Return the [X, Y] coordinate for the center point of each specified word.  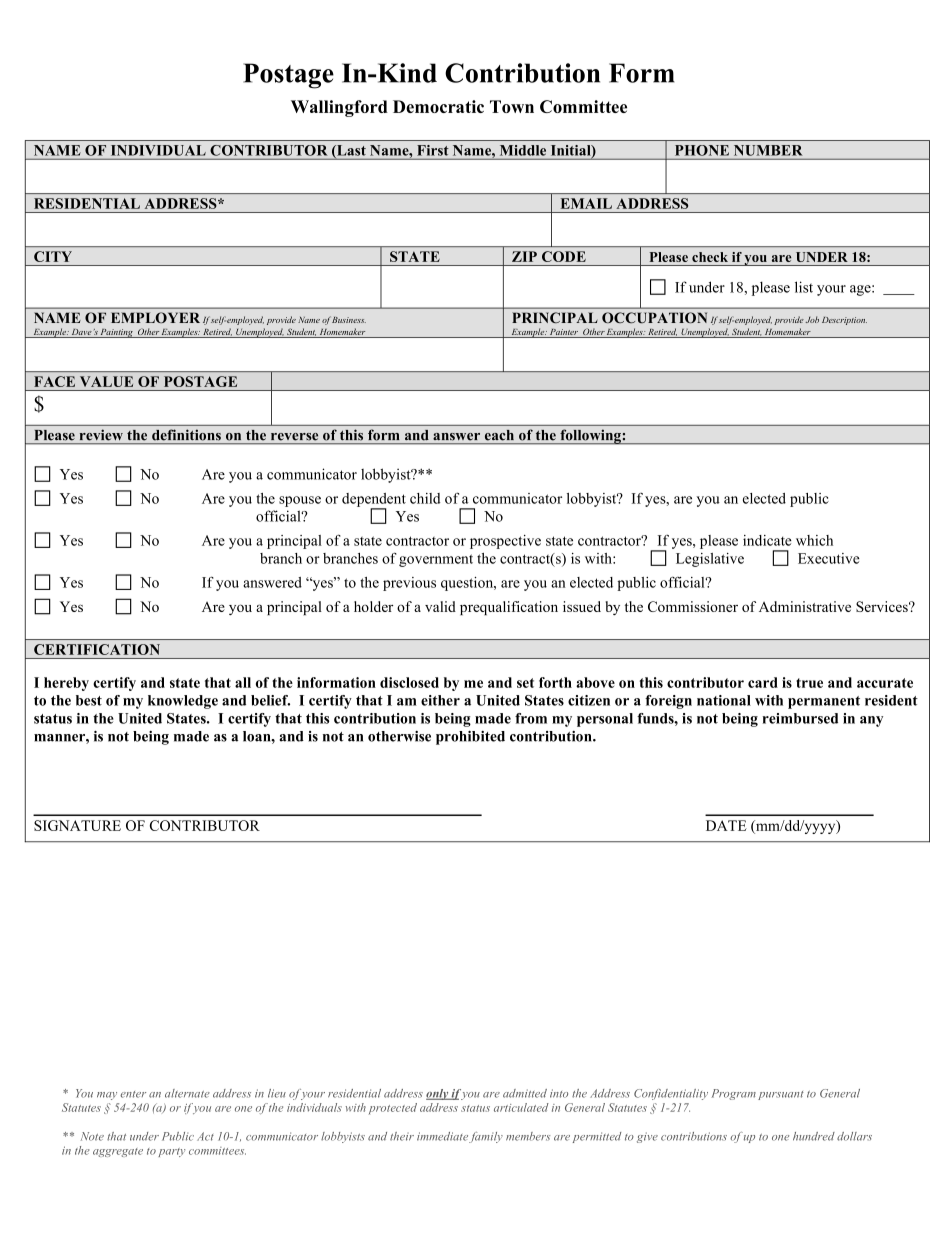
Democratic [438, 106]
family [486, 1137]
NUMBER [768, 150]
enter [133, 1094]
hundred [814, 1136]
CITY [53, 256]
